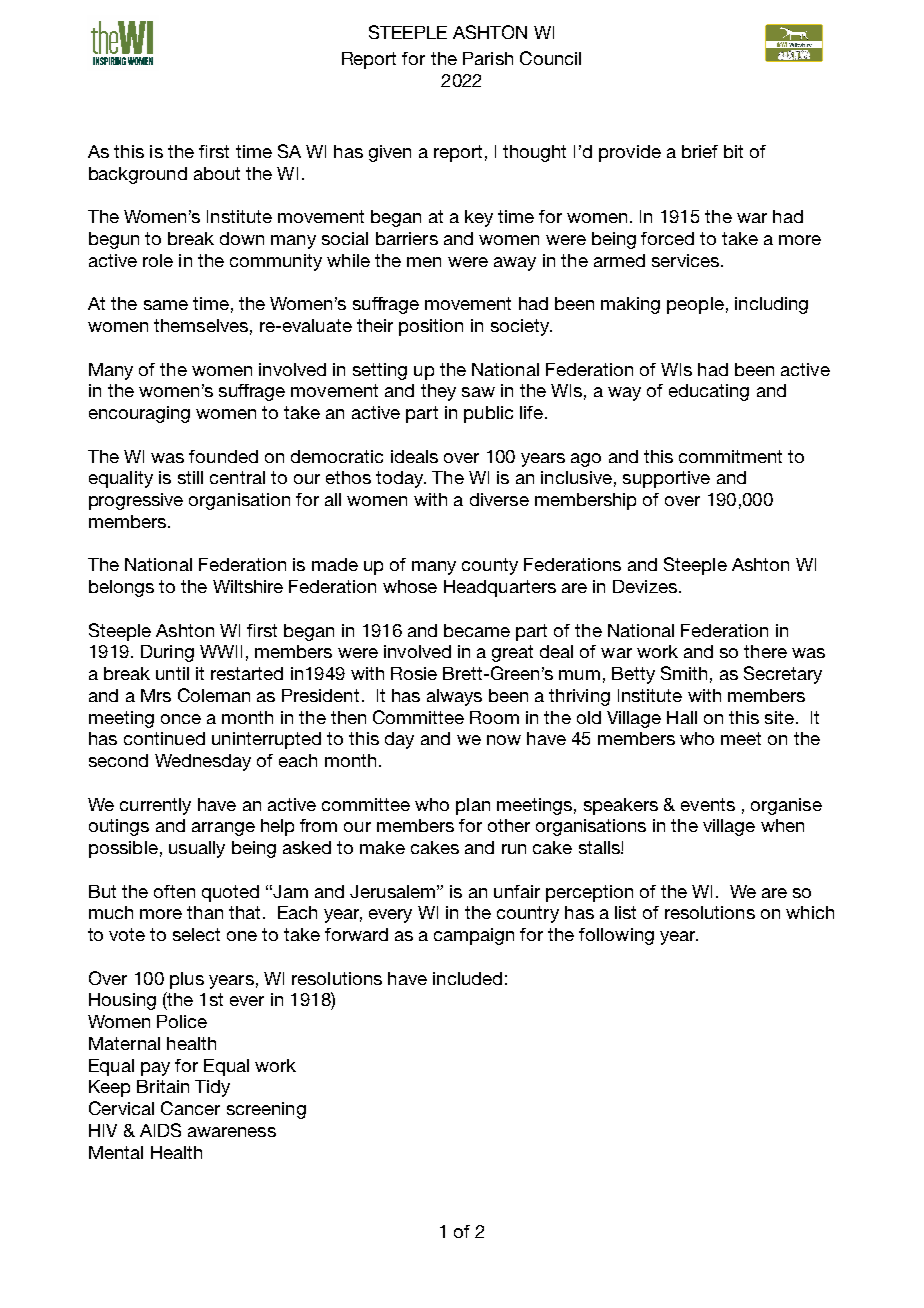  Describe the element at coordinates (477, 630) in the screenshot. I see `became` at that location.
